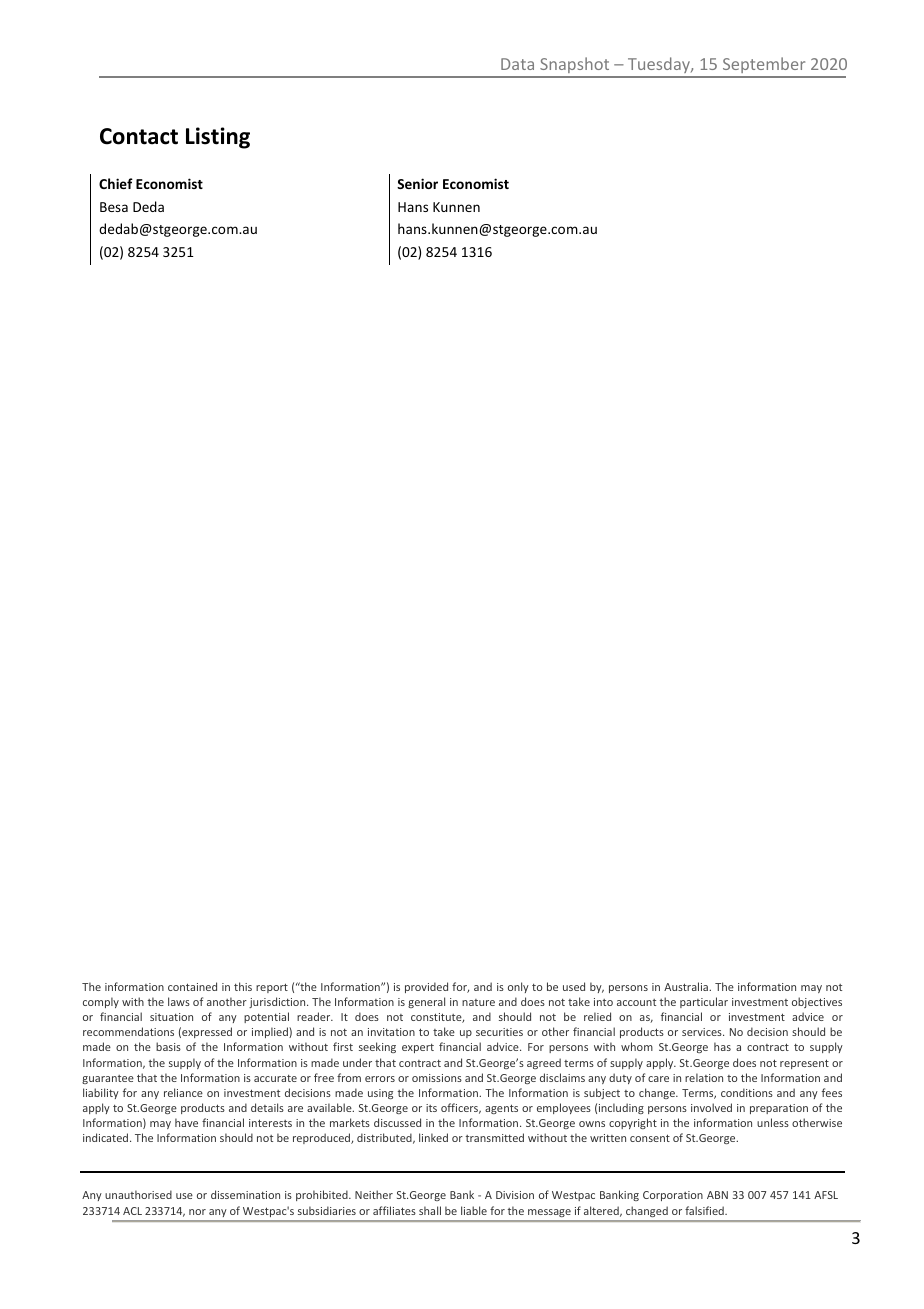 The height and width of the document is (1309, 924). What do you see at coordinates (474, 1210) in the document?
I see `liable` at bounding box center [474, 1210].
